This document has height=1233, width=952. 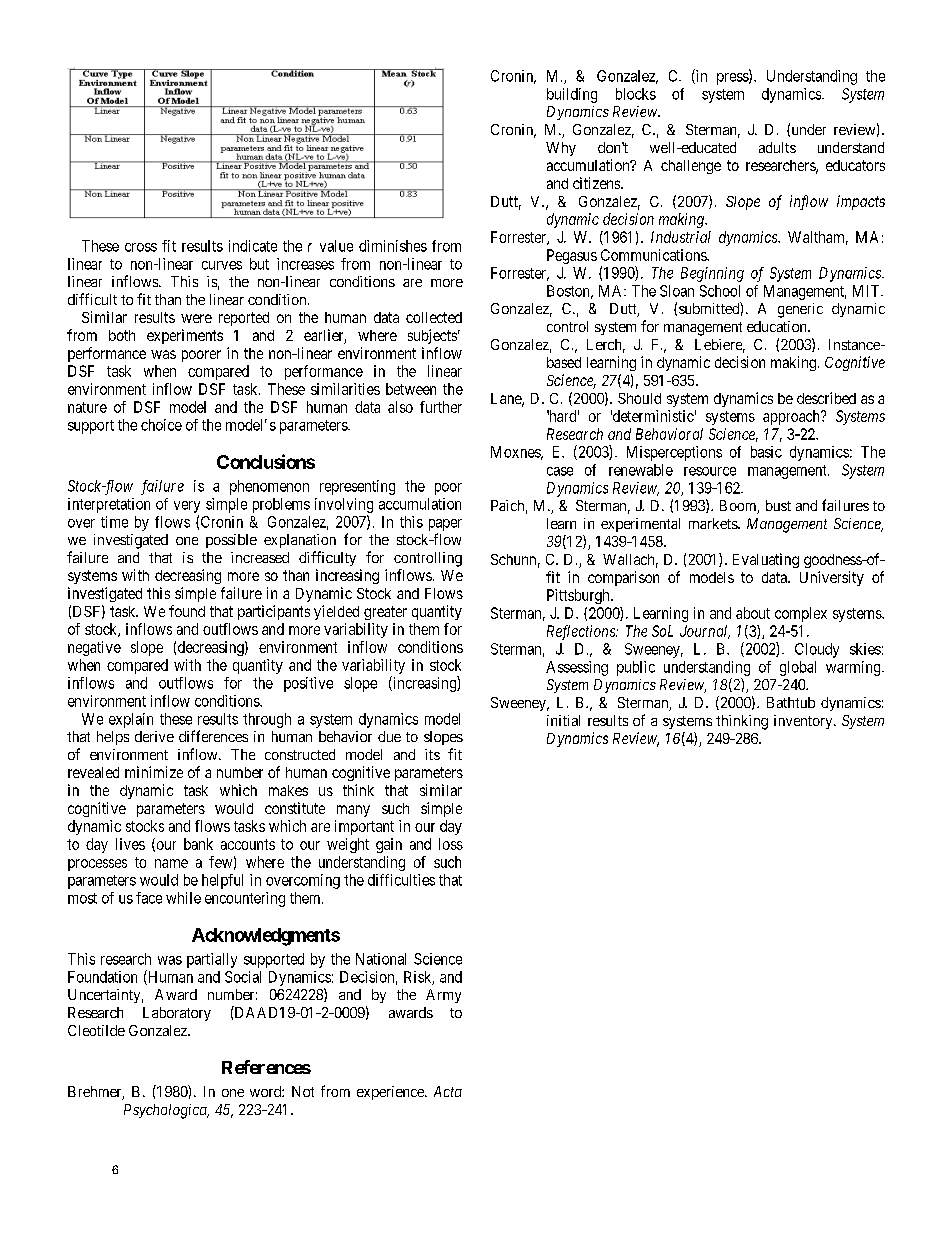 I want to click on education, so click(x=778, y=326).
